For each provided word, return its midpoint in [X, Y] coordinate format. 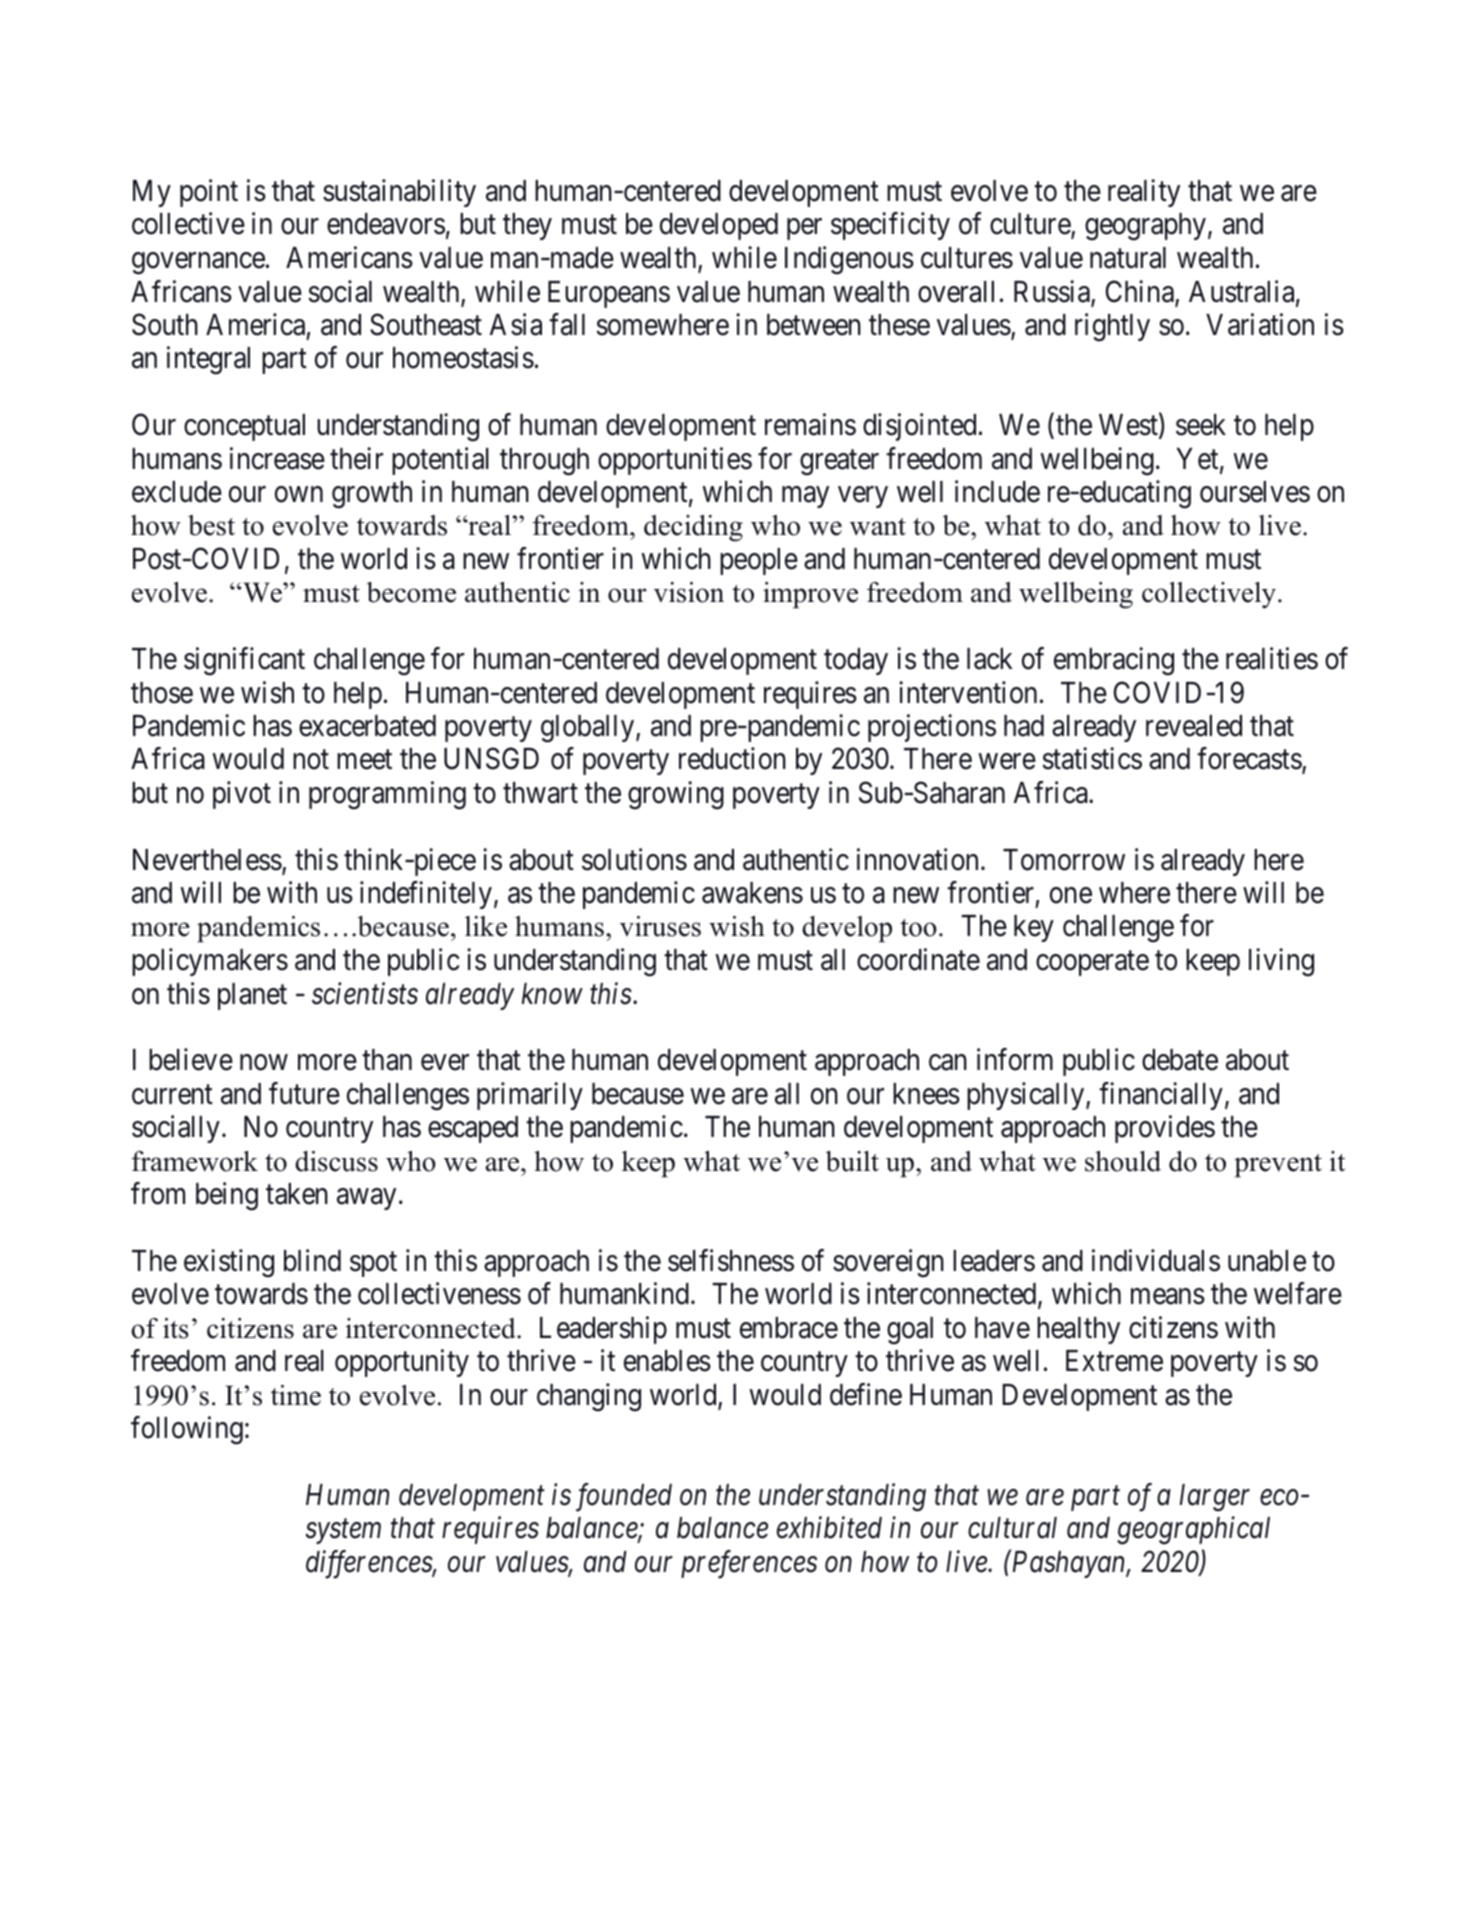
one [1071, 896]
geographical [1193, 1531]
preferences [749, 1564]
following [187, 1430]
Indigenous [849, 260]
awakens [752, 893]
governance [198, 263]
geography [1145, 227]
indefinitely [426, 895]
